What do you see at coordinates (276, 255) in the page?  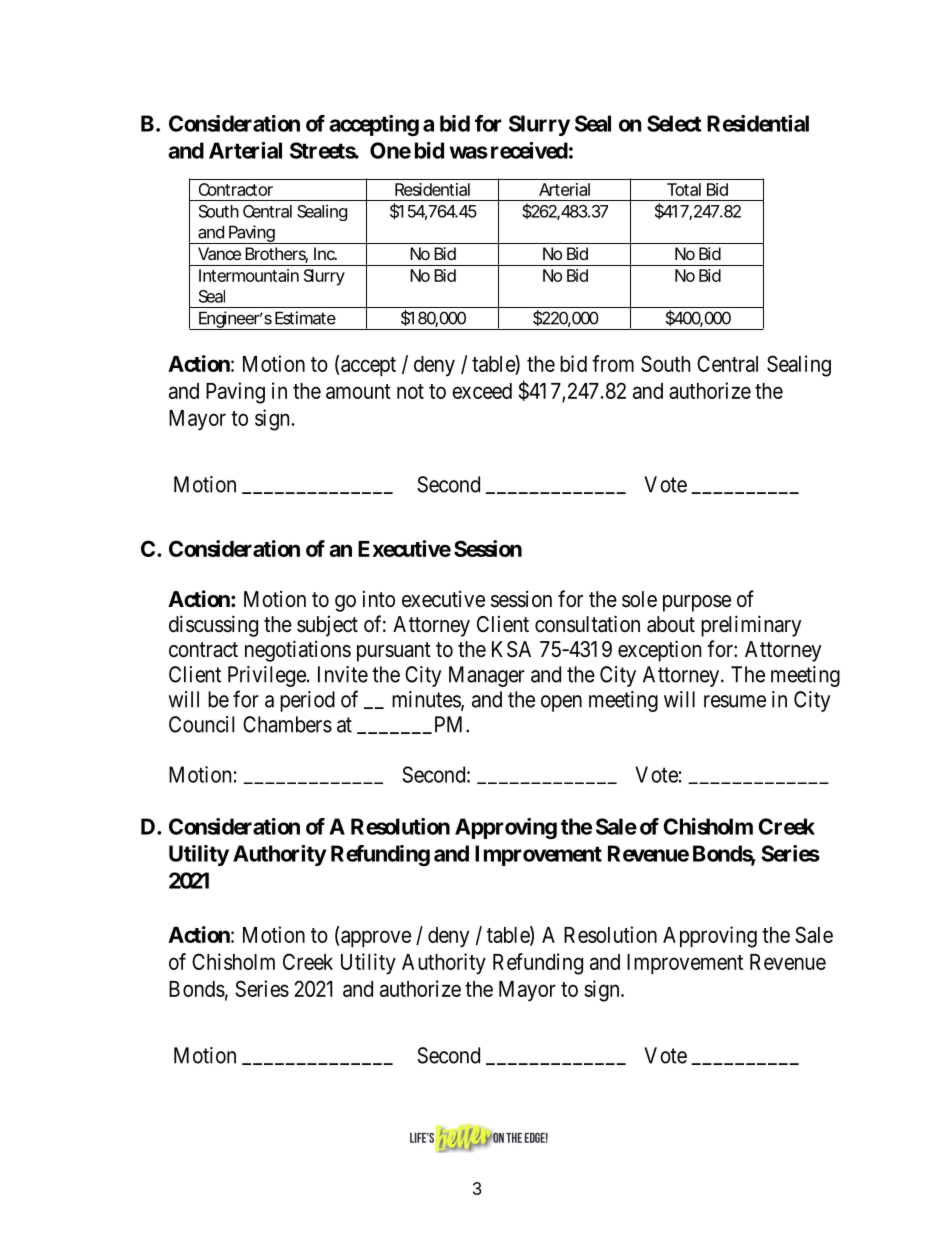 I see `Brothers` at bounding box center [276, 255].
